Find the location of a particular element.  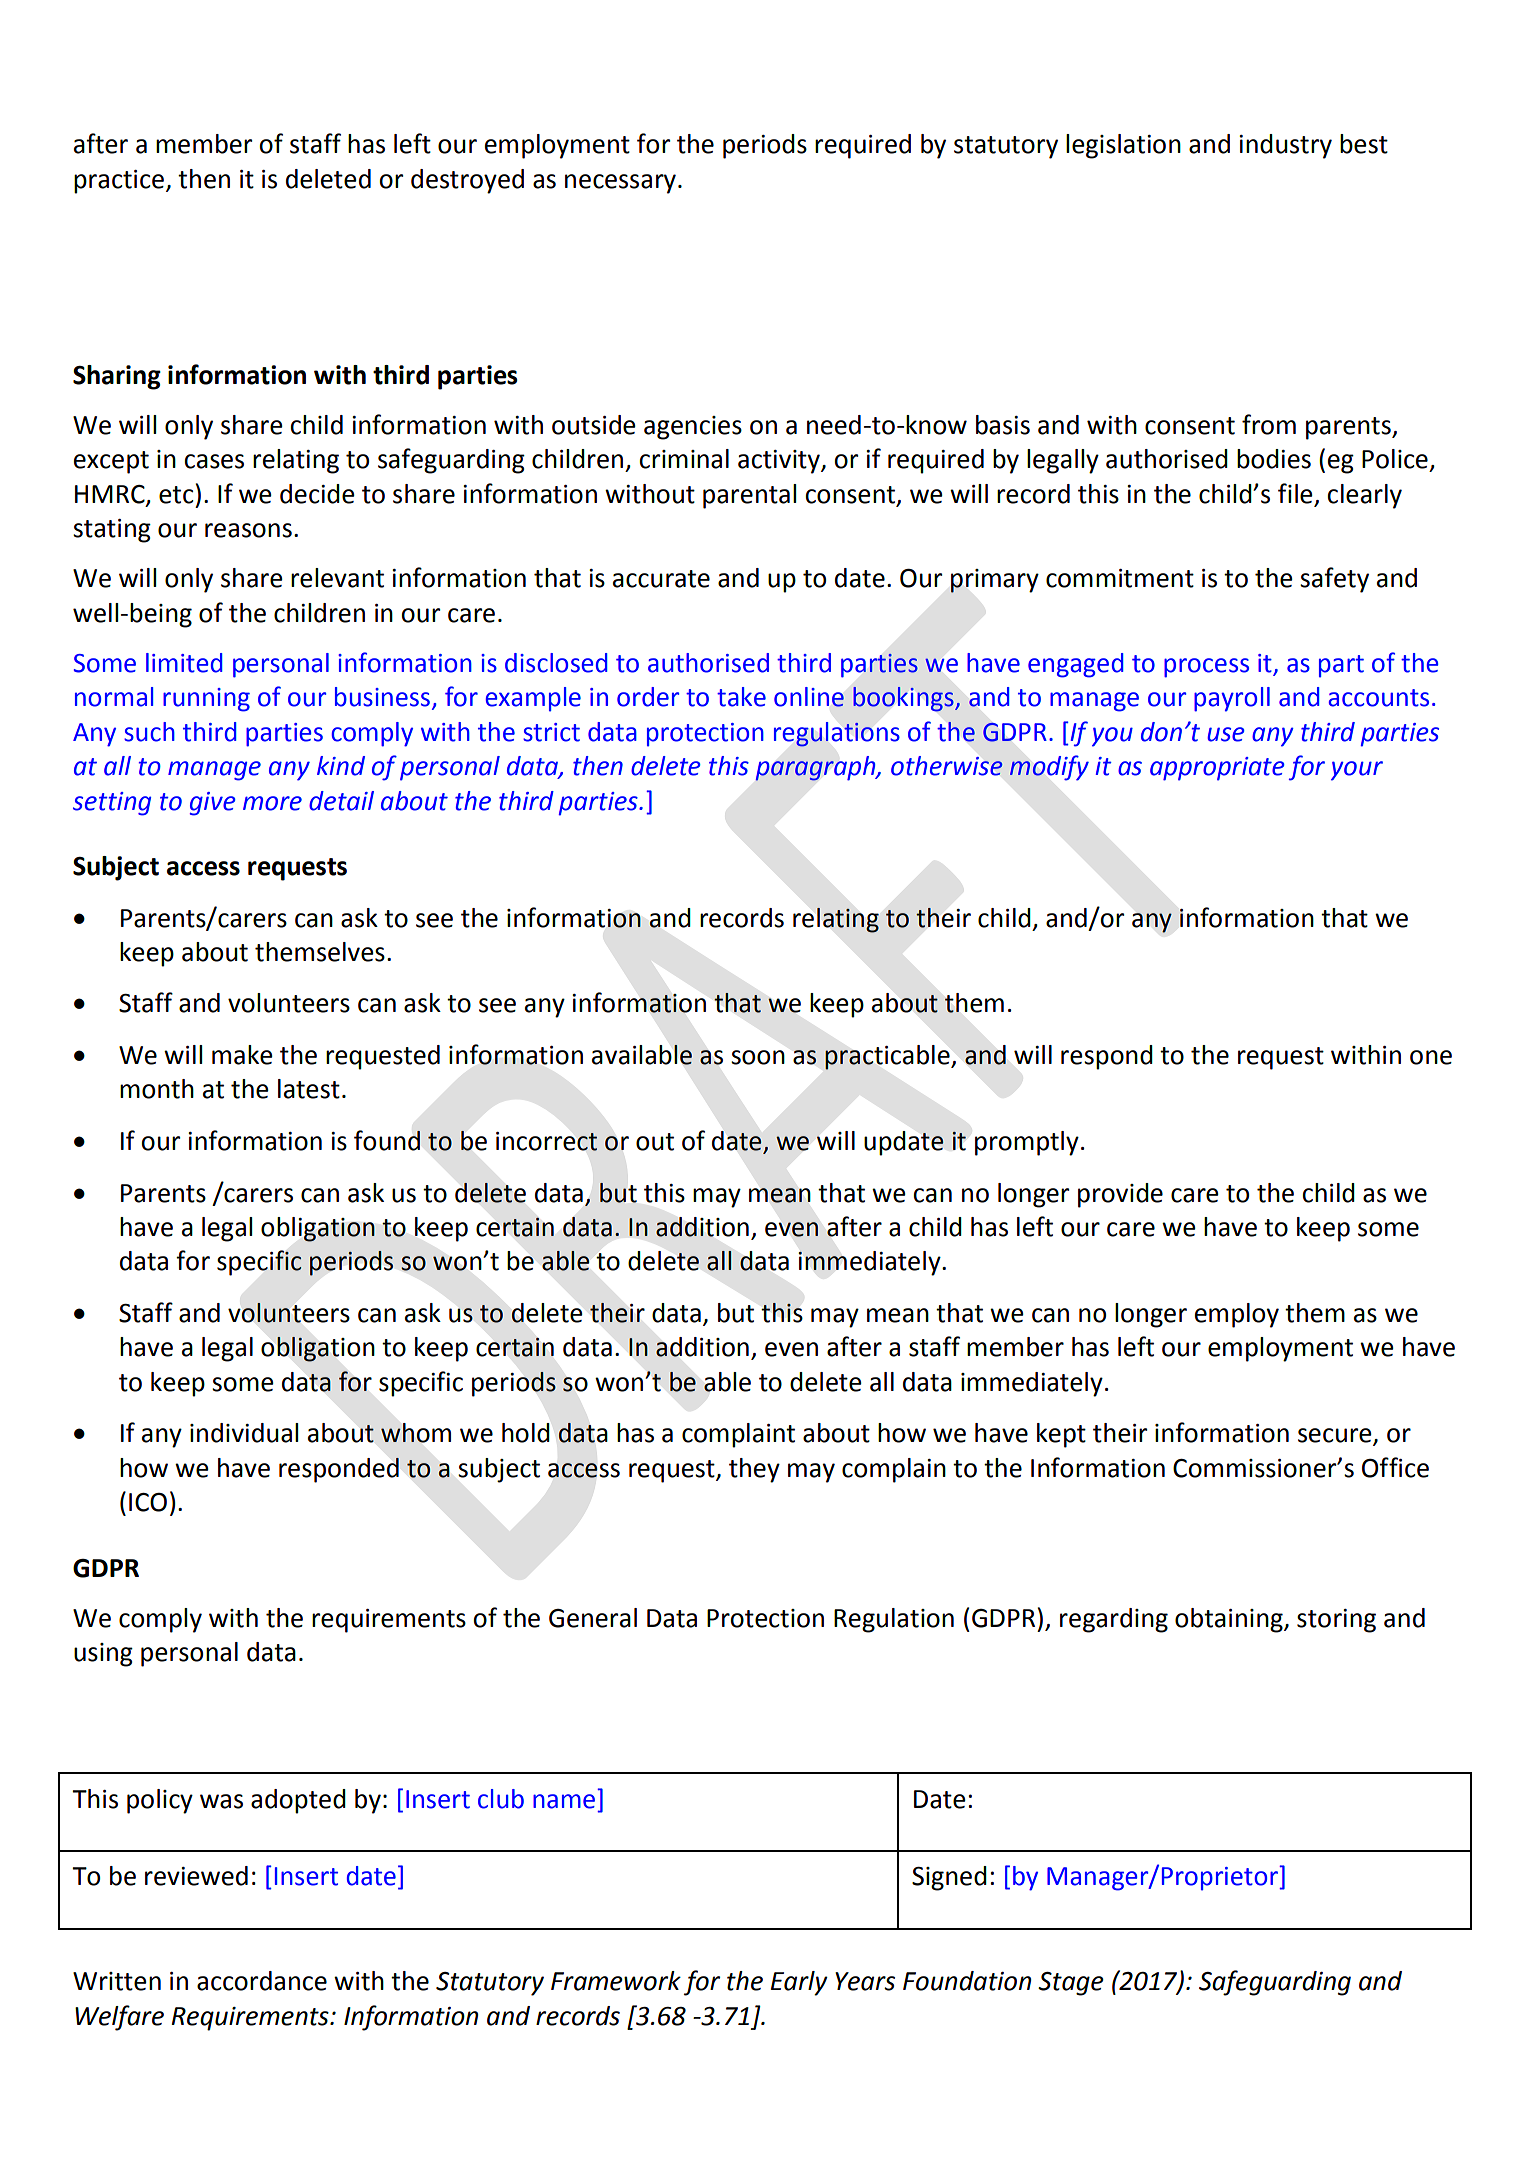

industry is located at coordinates (1285, 146).
